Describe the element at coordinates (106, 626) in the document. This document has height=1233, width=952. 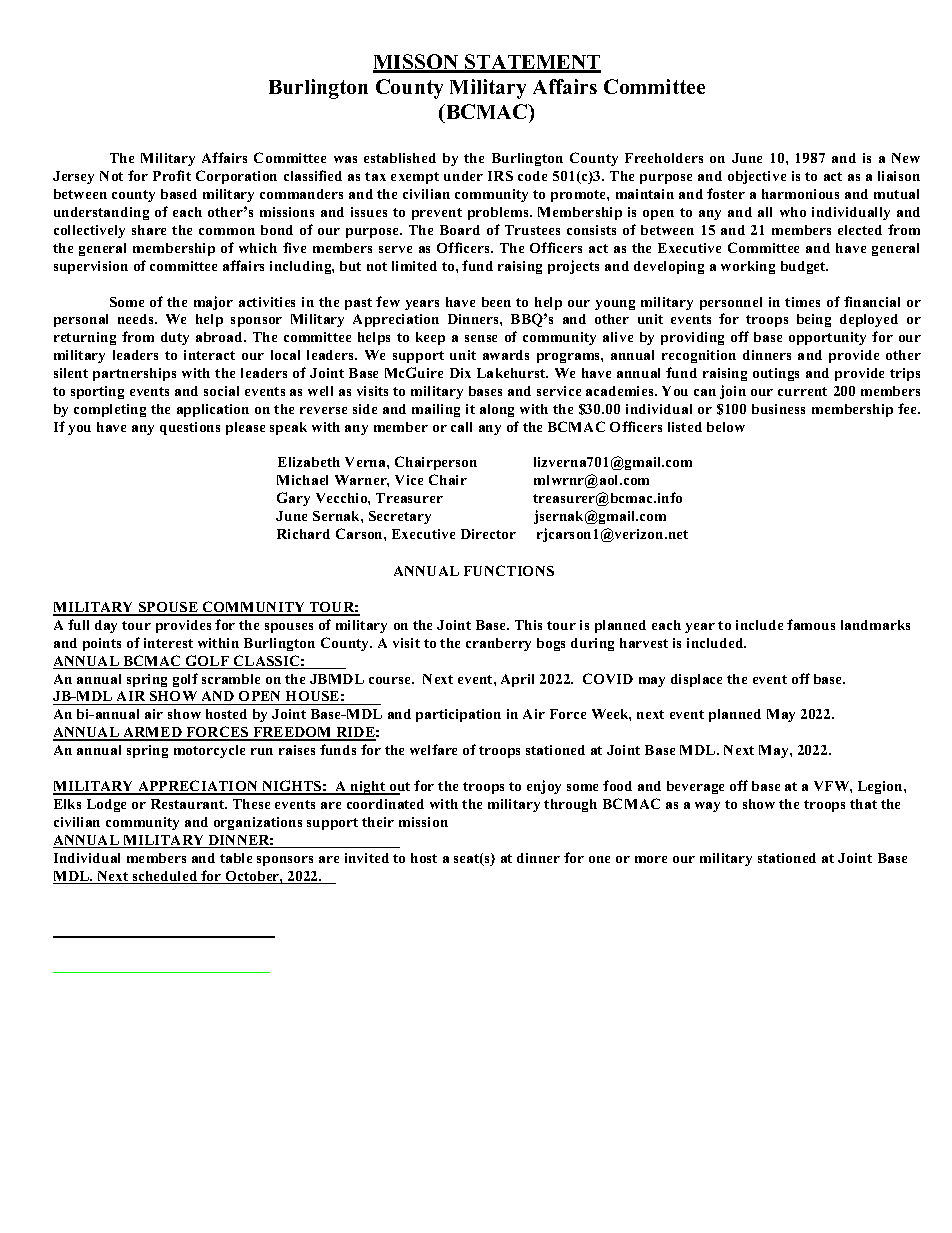
I see `day` at that location.
